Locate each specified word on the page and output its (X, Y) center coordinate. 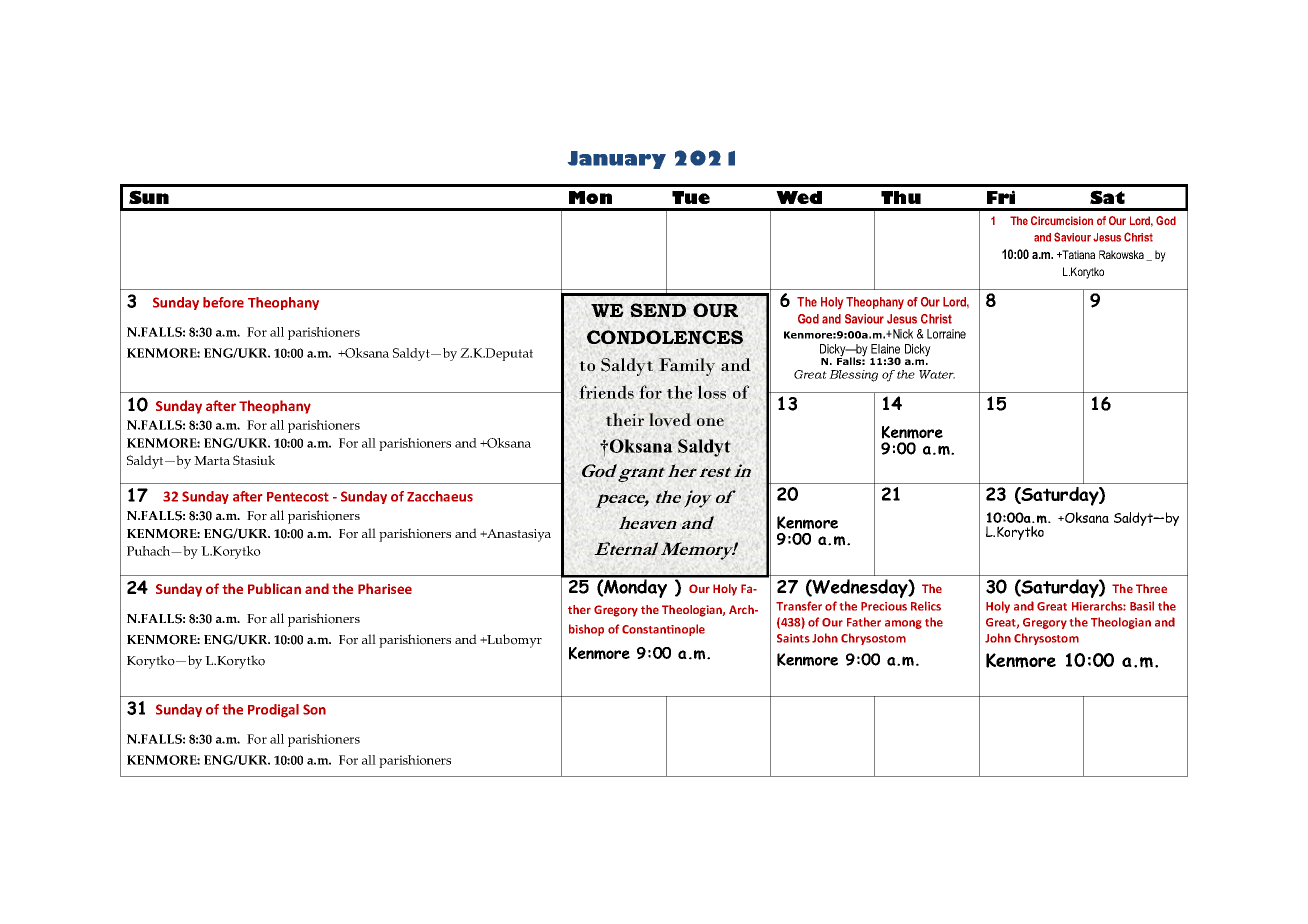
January (617, 160)
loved (670, 420)
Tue (691, 197)
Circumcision (1062, 220)
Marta (212, 460)
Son (314, 709)
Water (937, 374)
